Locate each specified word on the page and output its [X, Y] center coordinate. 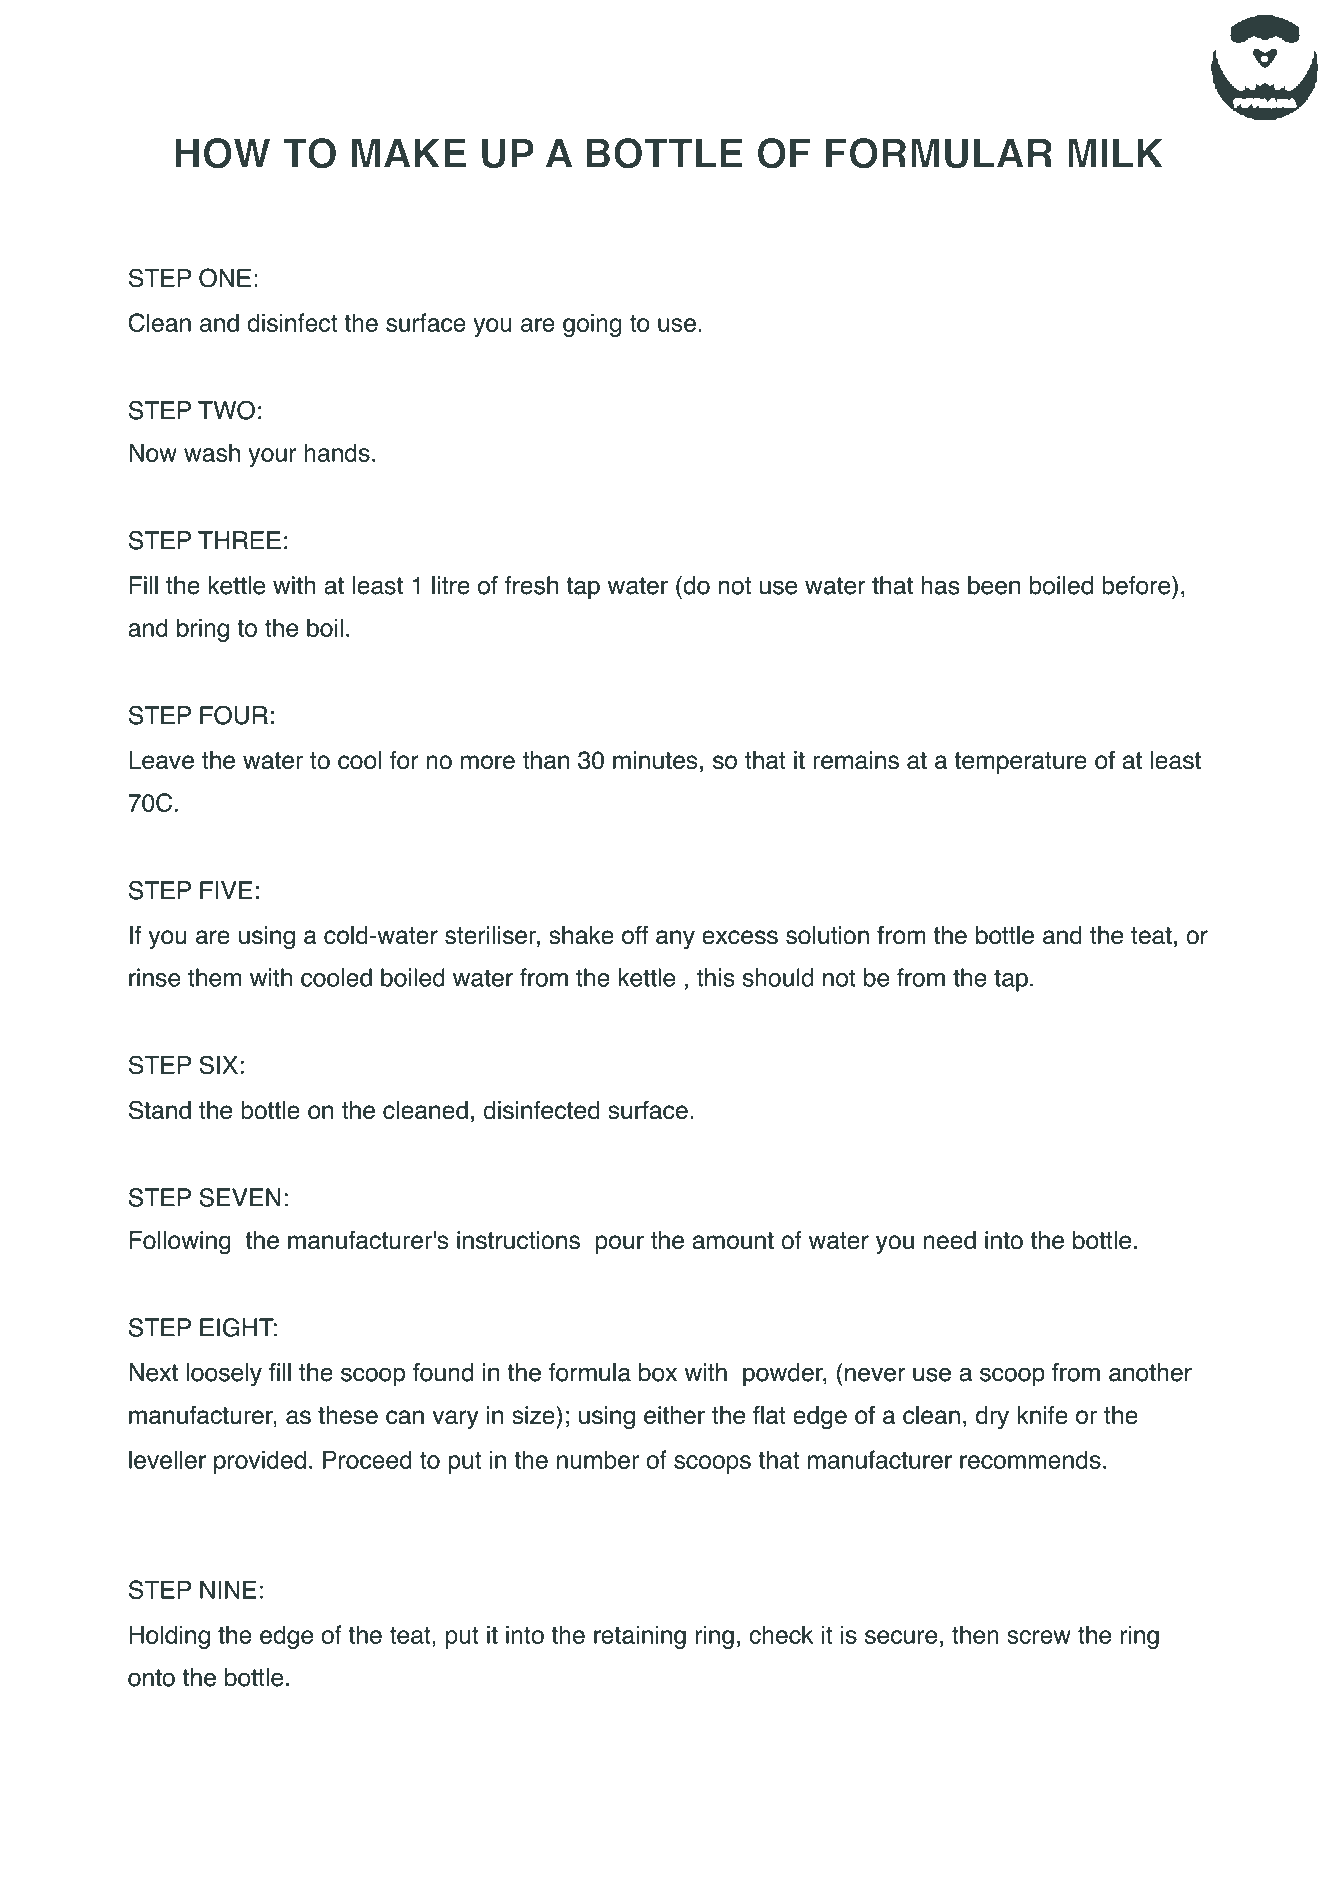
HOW [222, 153]
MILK [1115, 153]
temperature [1020, 763]
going [592, 325]
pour [620, 1244]
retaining [640, 1637]
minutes [655, 760]
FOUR [234, 715]
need [950, 1240]
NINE [228, 1589]
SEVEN [239, 1197]
